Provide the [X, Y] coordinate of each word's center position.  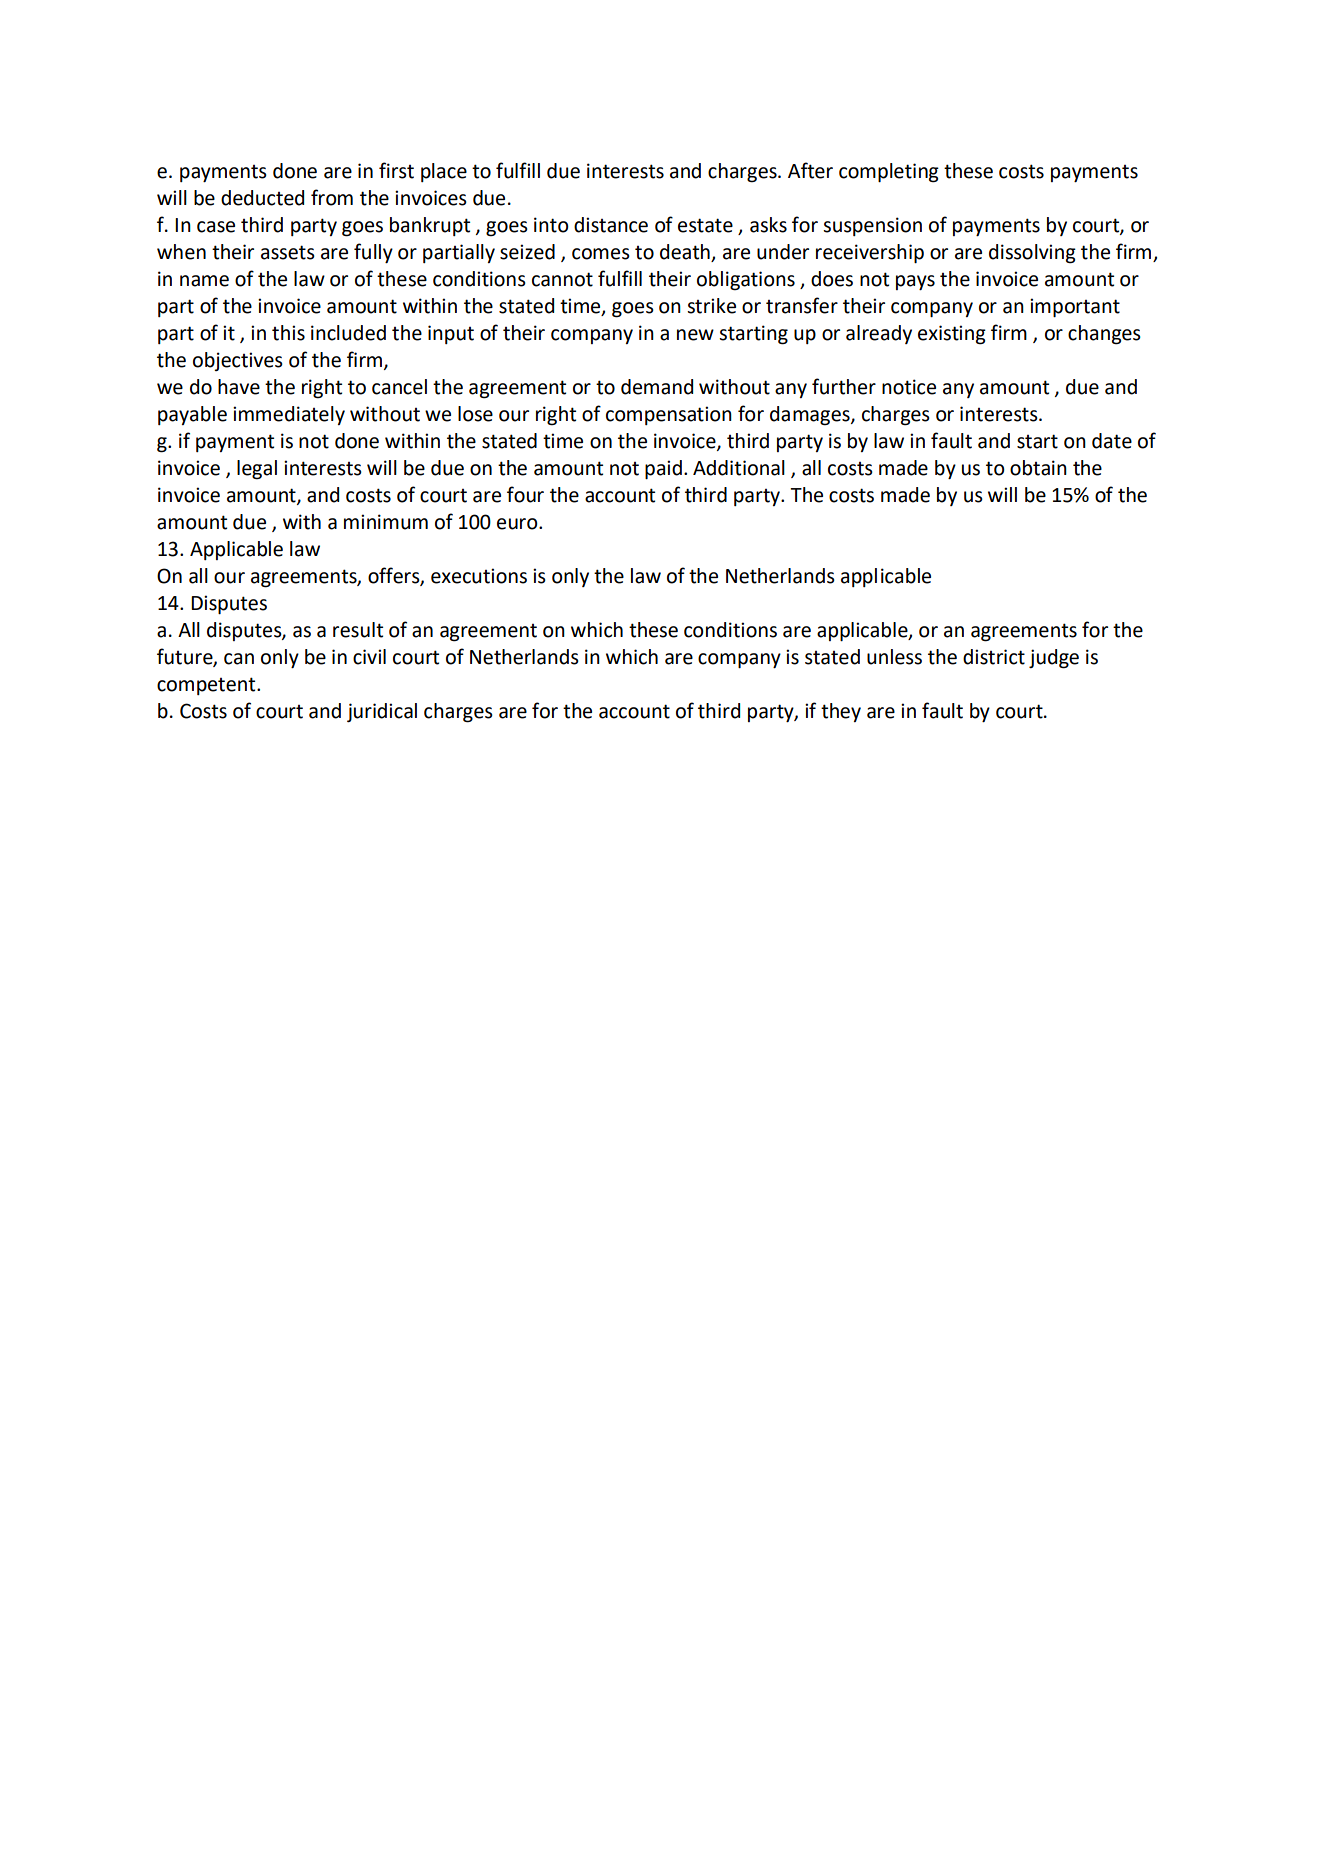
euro [518, 524]
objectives [238, 361]
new [695, 335]
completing [889, 173]
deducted [262, 198]
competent [207, 686]
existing [952, 335]
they [841, 712]
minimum [386, 522]
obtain [1038, 468]
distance [611, 225]
